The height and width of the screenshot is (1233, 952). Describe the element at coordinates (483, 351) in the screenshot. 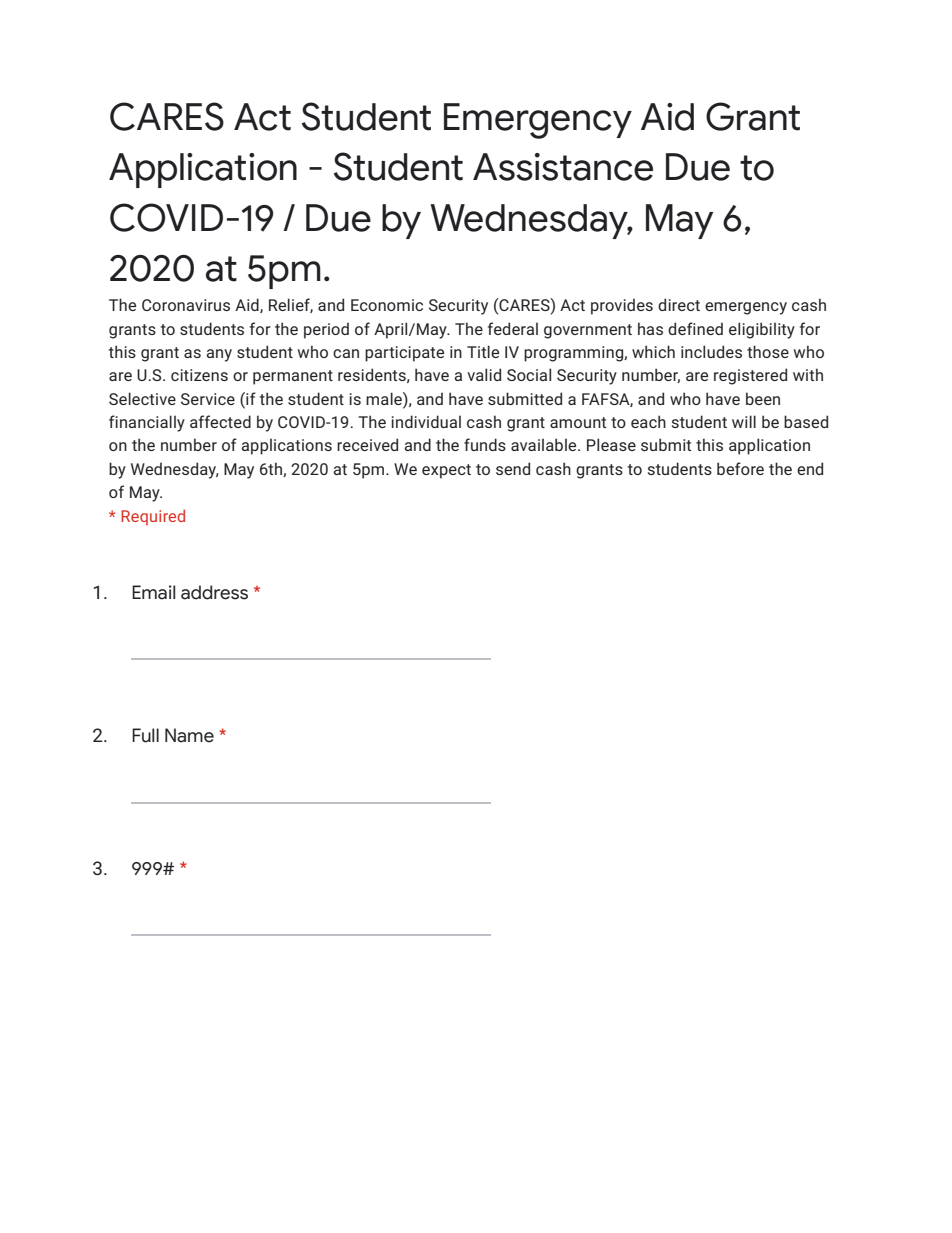

I see `Title` at that location.
